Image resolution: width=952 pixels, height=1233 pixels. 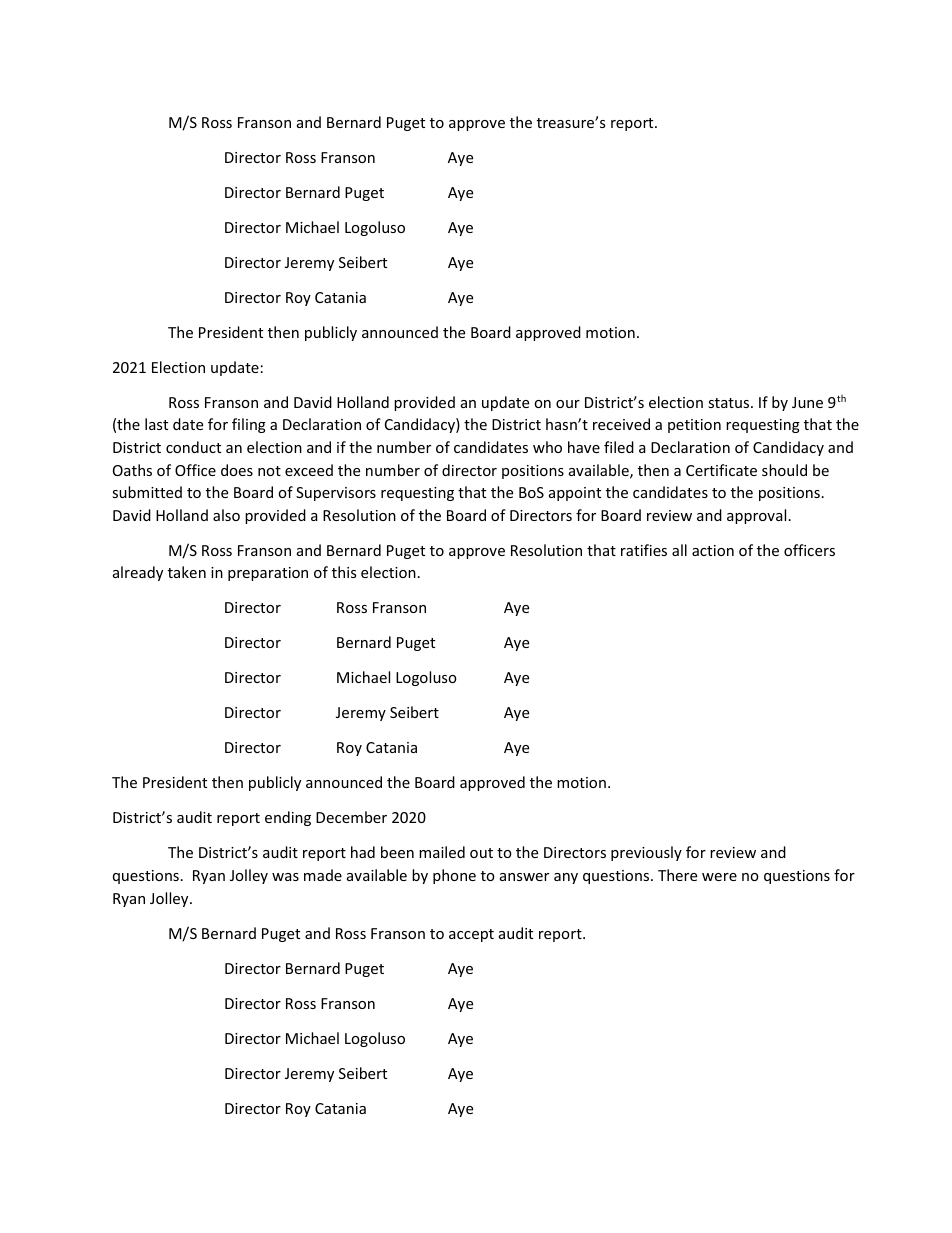 What do you see at coordinates (713, 550) in the image?
I see `action` at bounding box center [713, 550].
